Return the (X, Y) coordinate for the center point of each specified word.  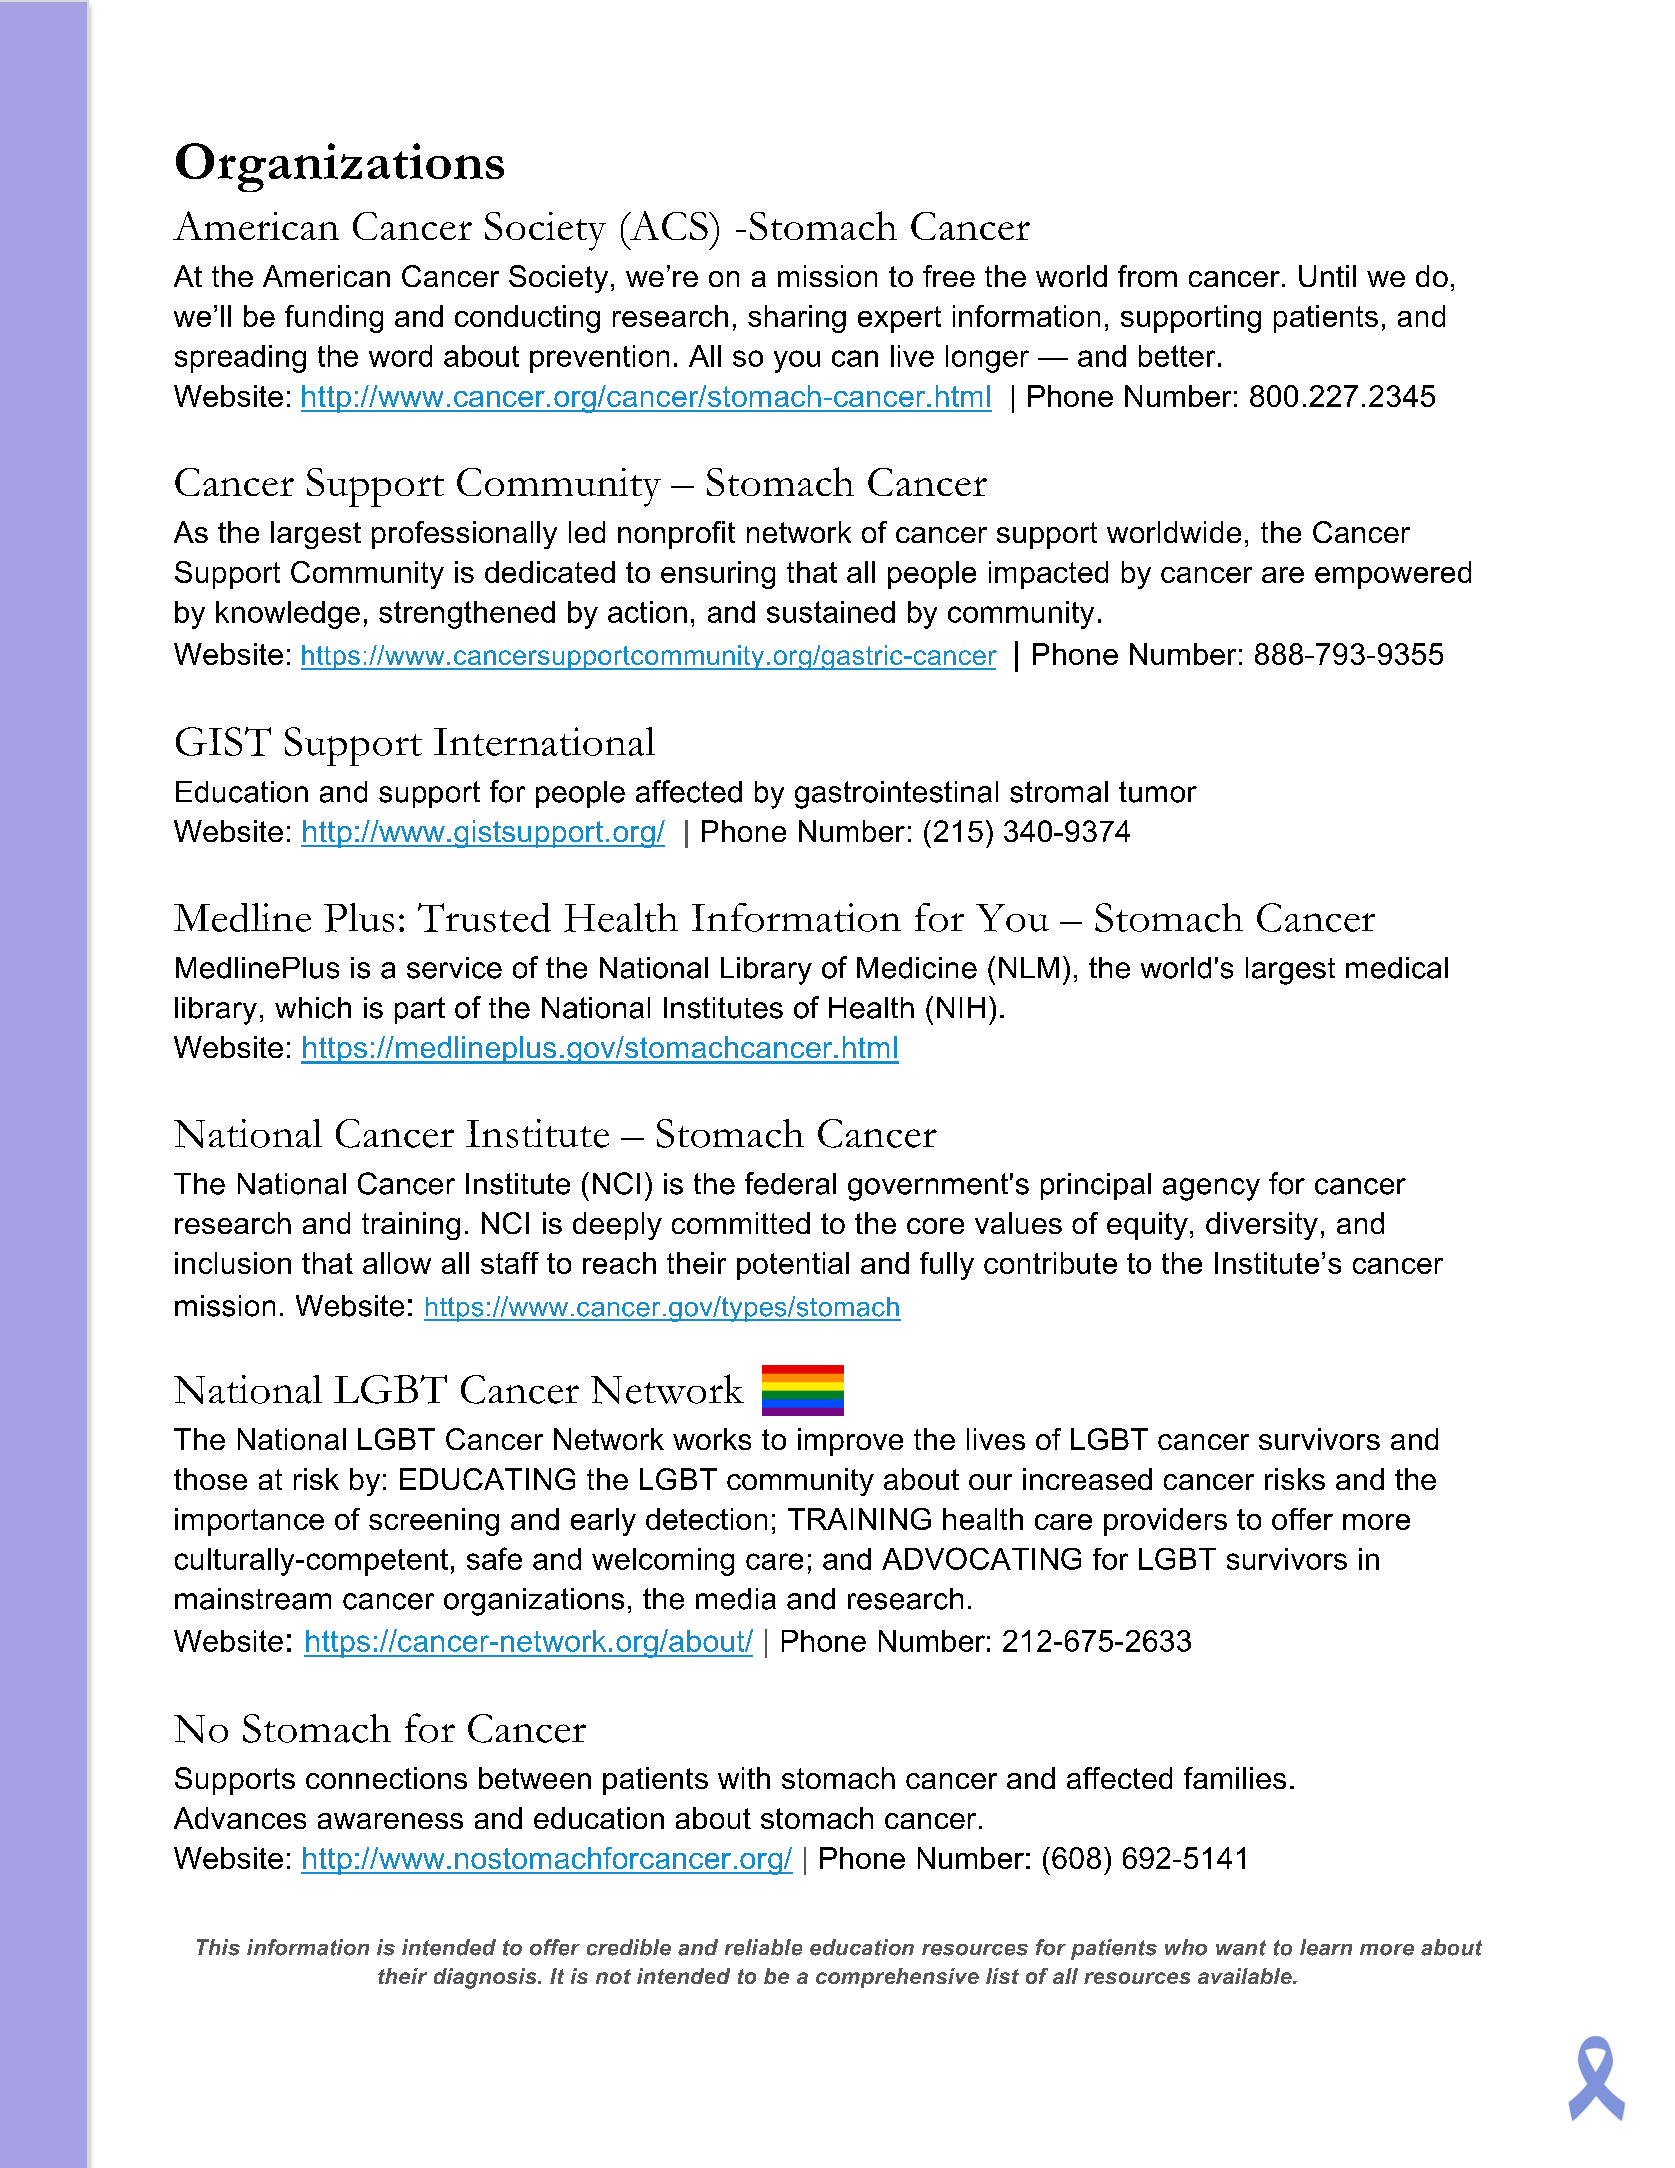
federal (790, 1183)
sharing (797, 319)
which (313, 1008)
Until (1327, 276)
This (218, 1947)
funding (334, 319)
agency (1211, 1189)
